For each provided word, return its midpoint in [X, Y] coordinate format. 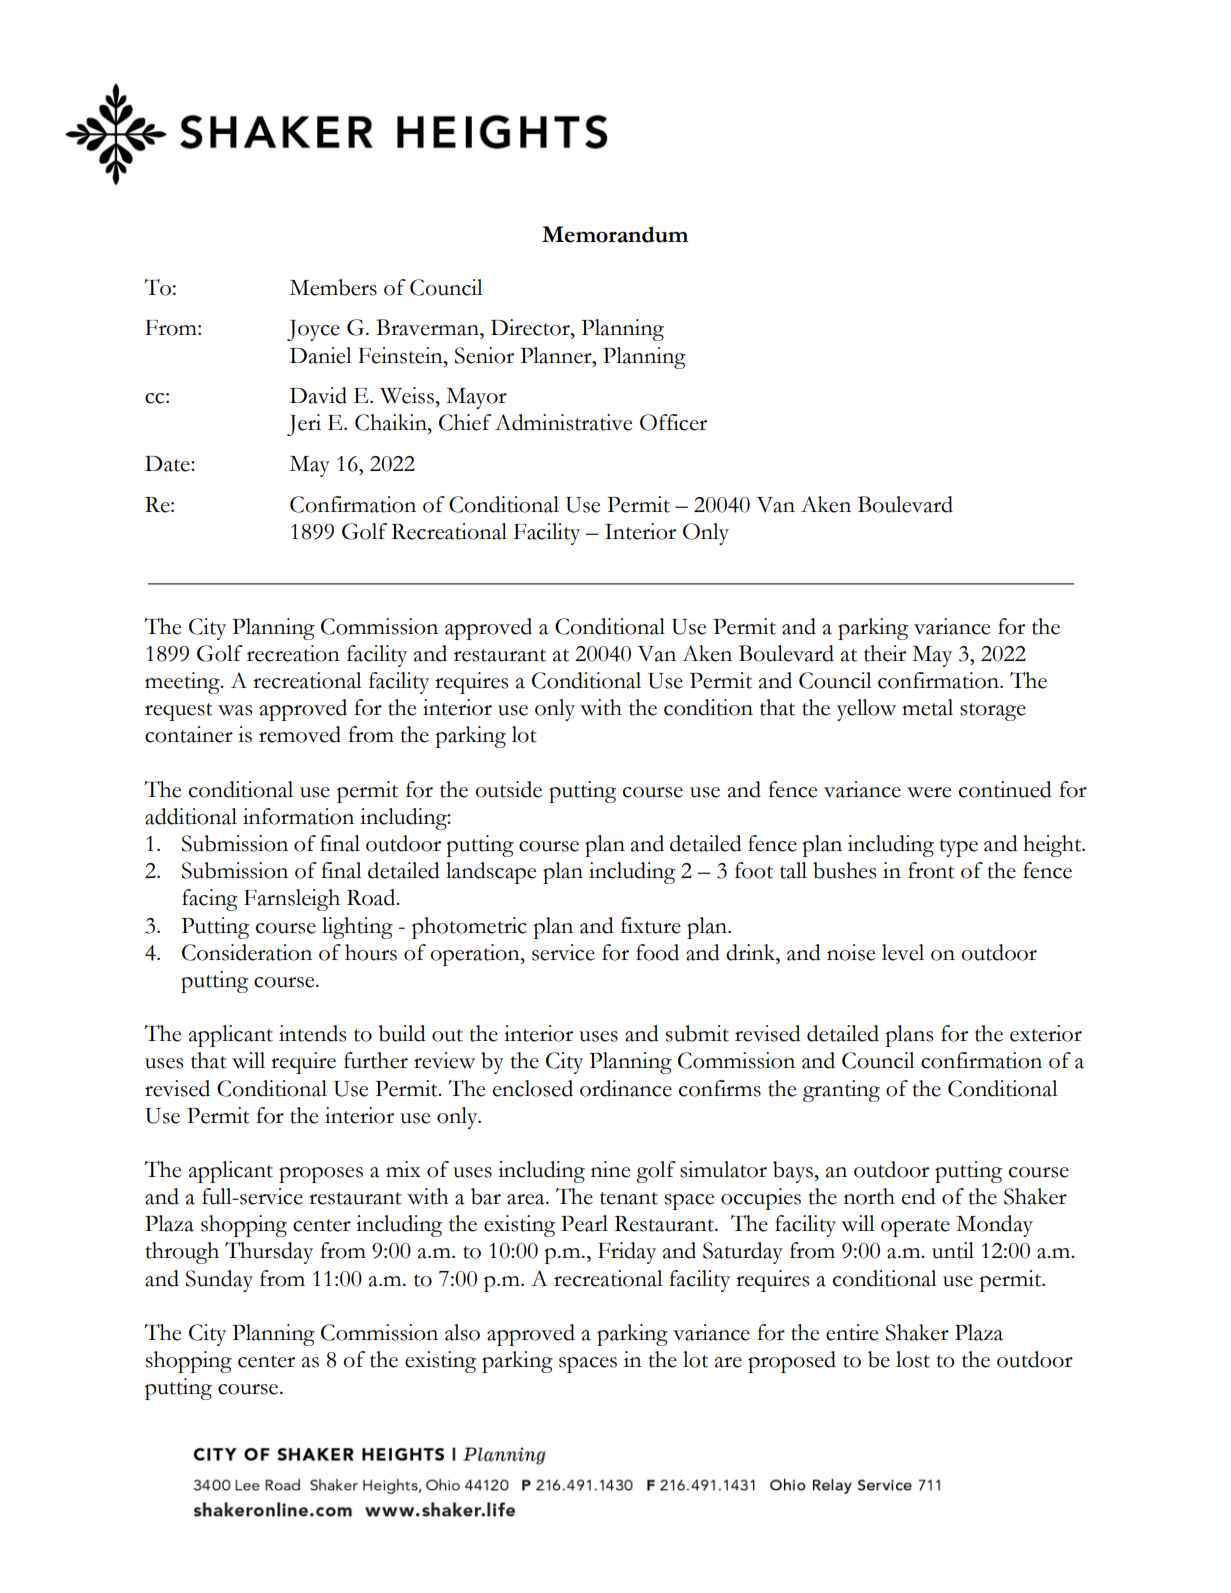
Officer [673, 422]
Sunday [219, 1281]
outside [508, 789]
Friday [627, 1253]
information [298, 816]
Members [333, 287]
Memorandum [615, 234]
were [929, 792]
